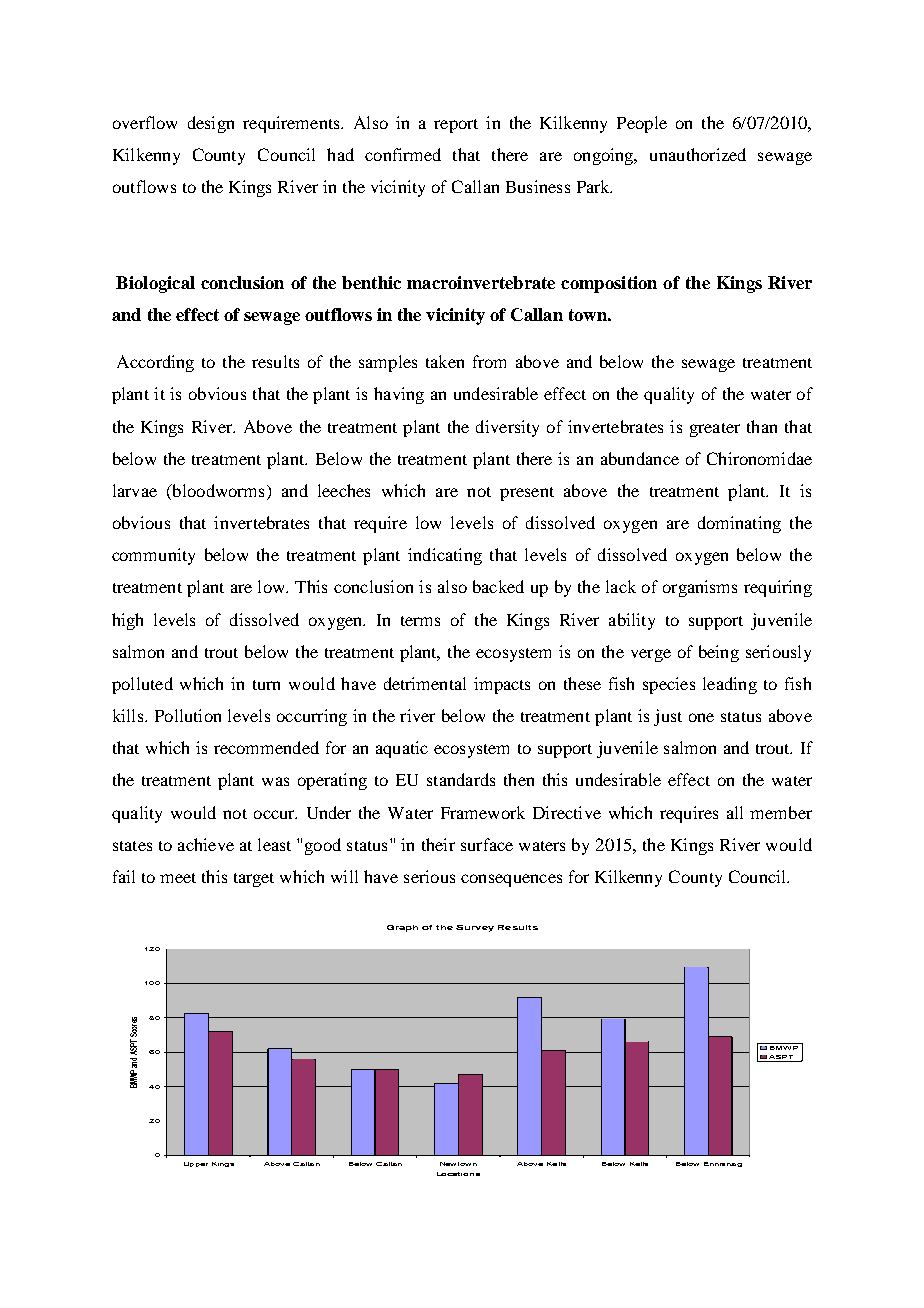 The image size is (924, 1308). What do you see at coordinates (458, 1174) in the image?
I see `Locations` at bounding box center [458, 1174].
